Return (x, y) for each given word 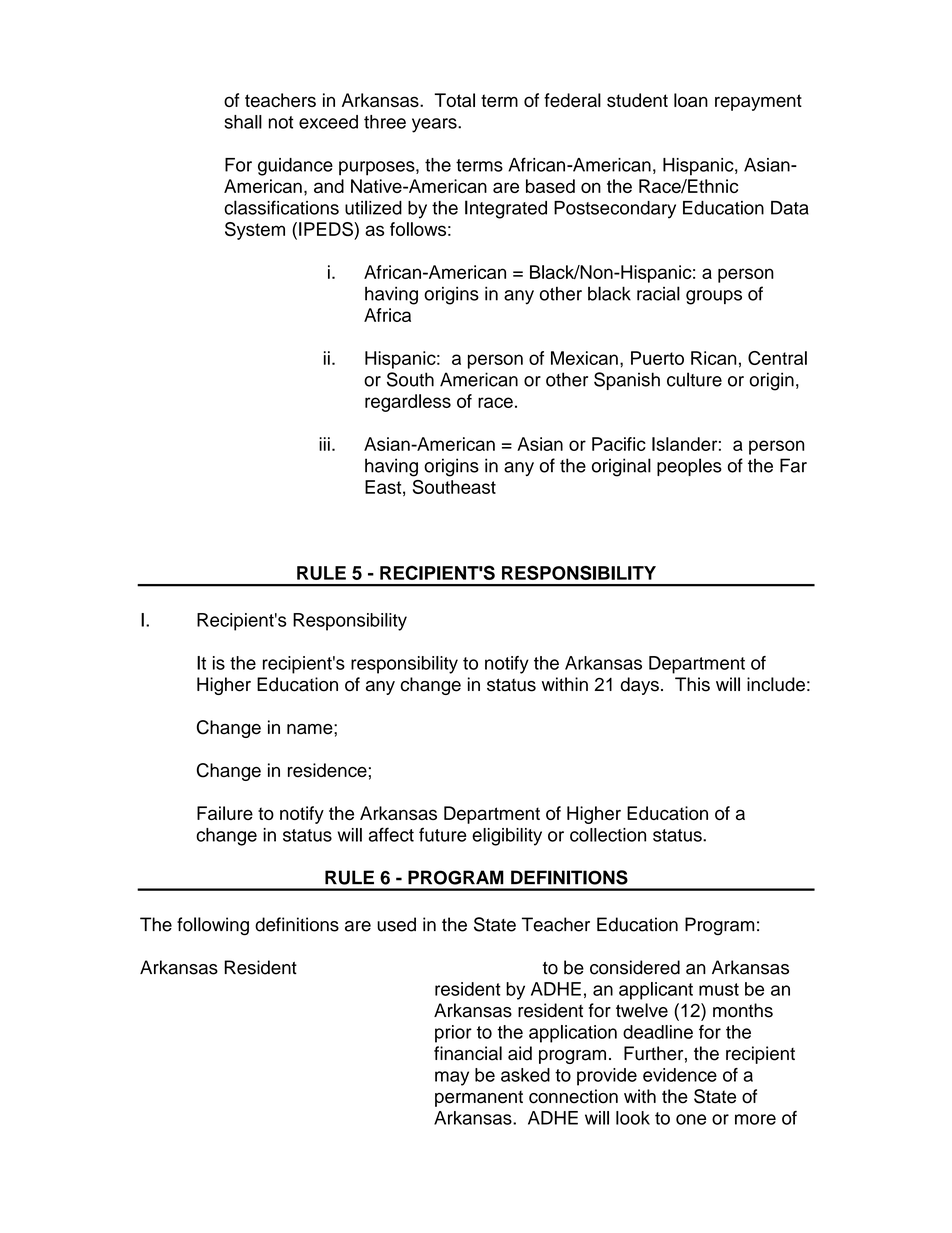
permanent (479, 1099)
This (692, 684)
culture (694, 379)
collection (608, 835)
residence (327, 770)
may (452, 1078)
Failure (225, 813)
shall (243, 122)
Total (454, 100)
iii (324, 444)
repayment (758, 102)
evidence (680, 1075)
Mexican (584, 358)
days (640, 686)
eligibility (507, 837)
